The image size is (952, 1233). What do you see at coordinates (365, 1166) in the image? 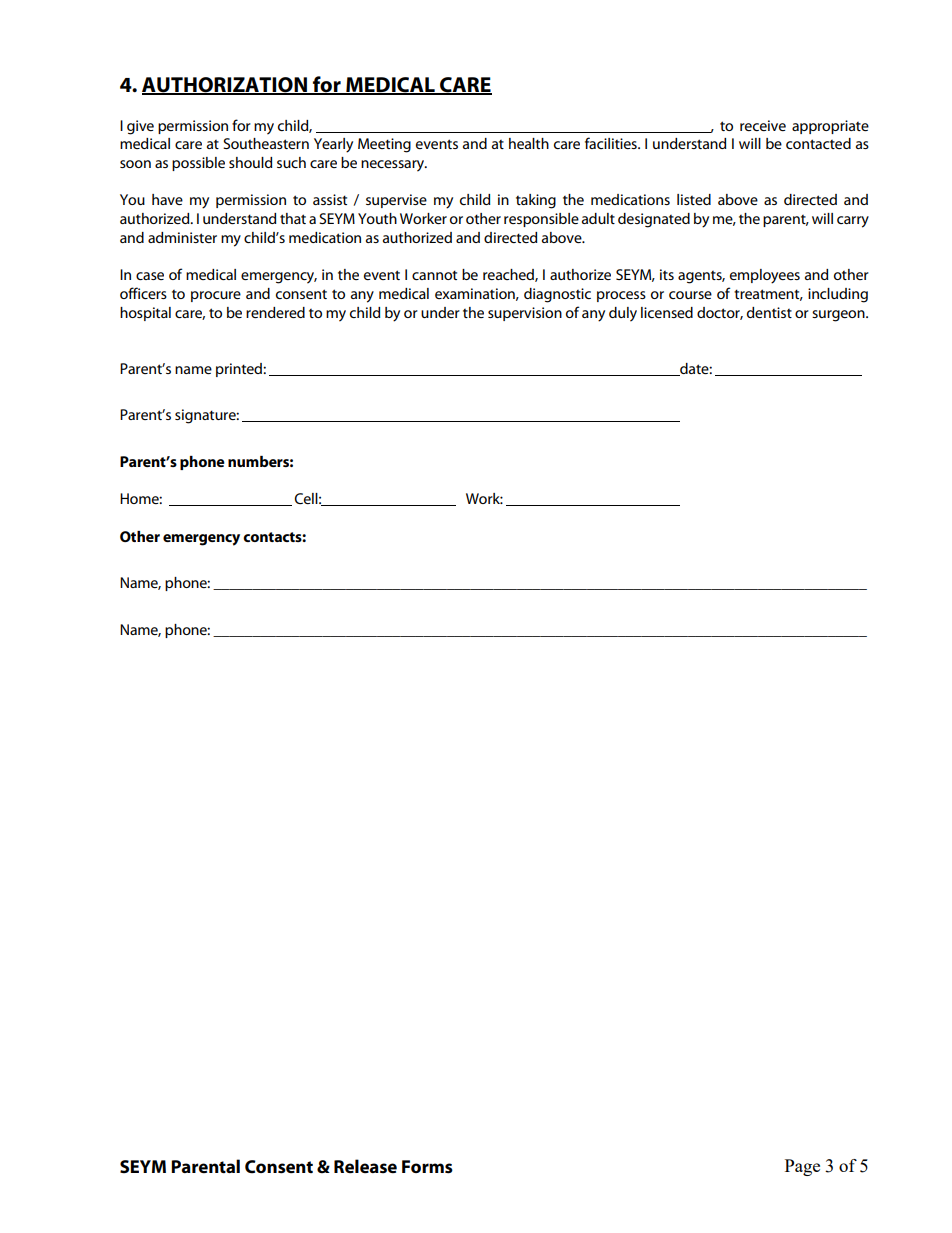
I see `Release` at bounding box center [365, 1166].
